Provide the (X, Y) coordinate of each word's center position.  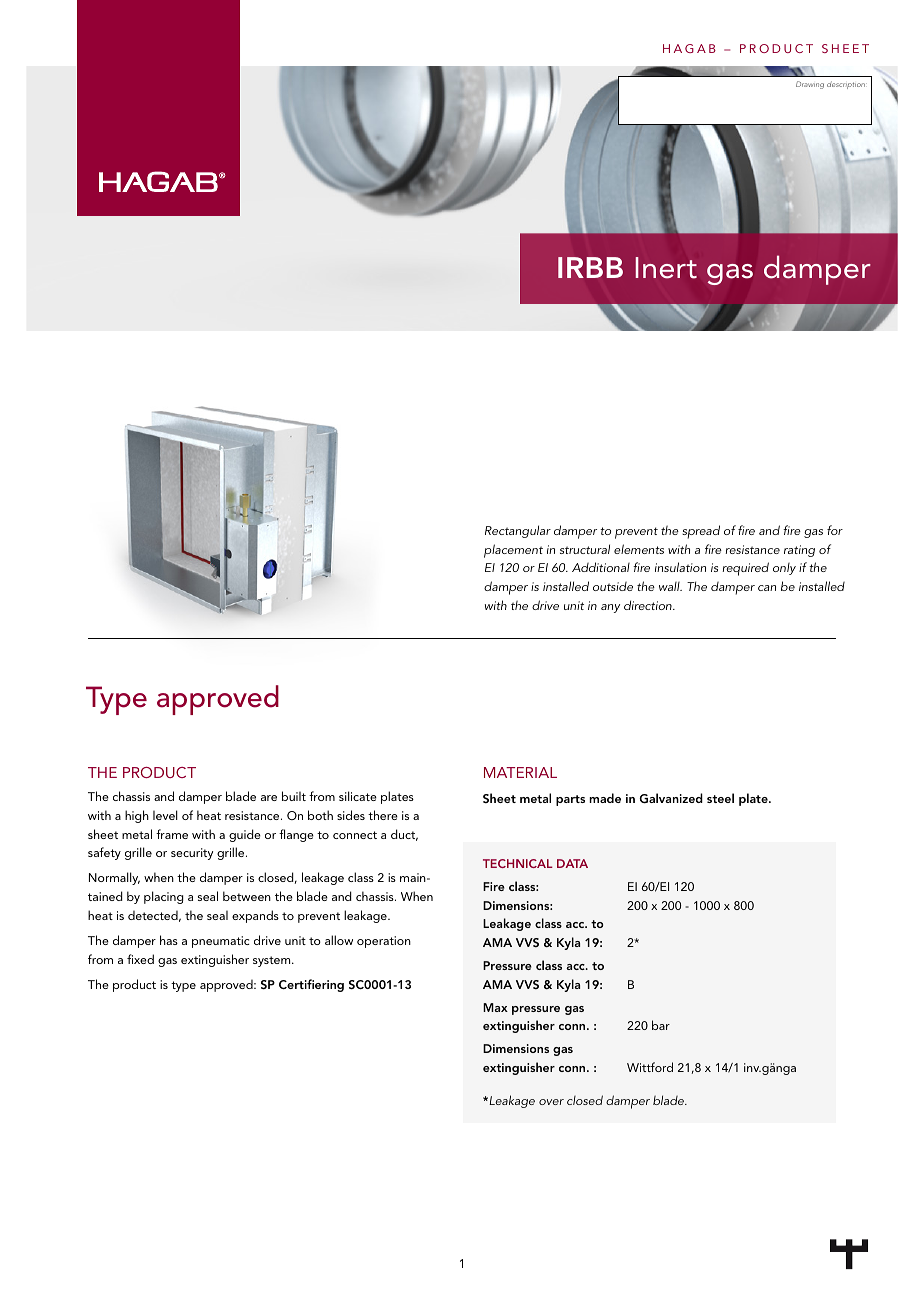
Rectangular (518, 531)
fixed (140, 959)
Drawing (810, 85)
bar (661, 1025)
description (847, 85)
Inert (666, 268)
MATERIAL (520, 772)
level (165, 815)
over (551, 1102)
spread (701, 532)
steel (720, 798)
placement (513, 551)
